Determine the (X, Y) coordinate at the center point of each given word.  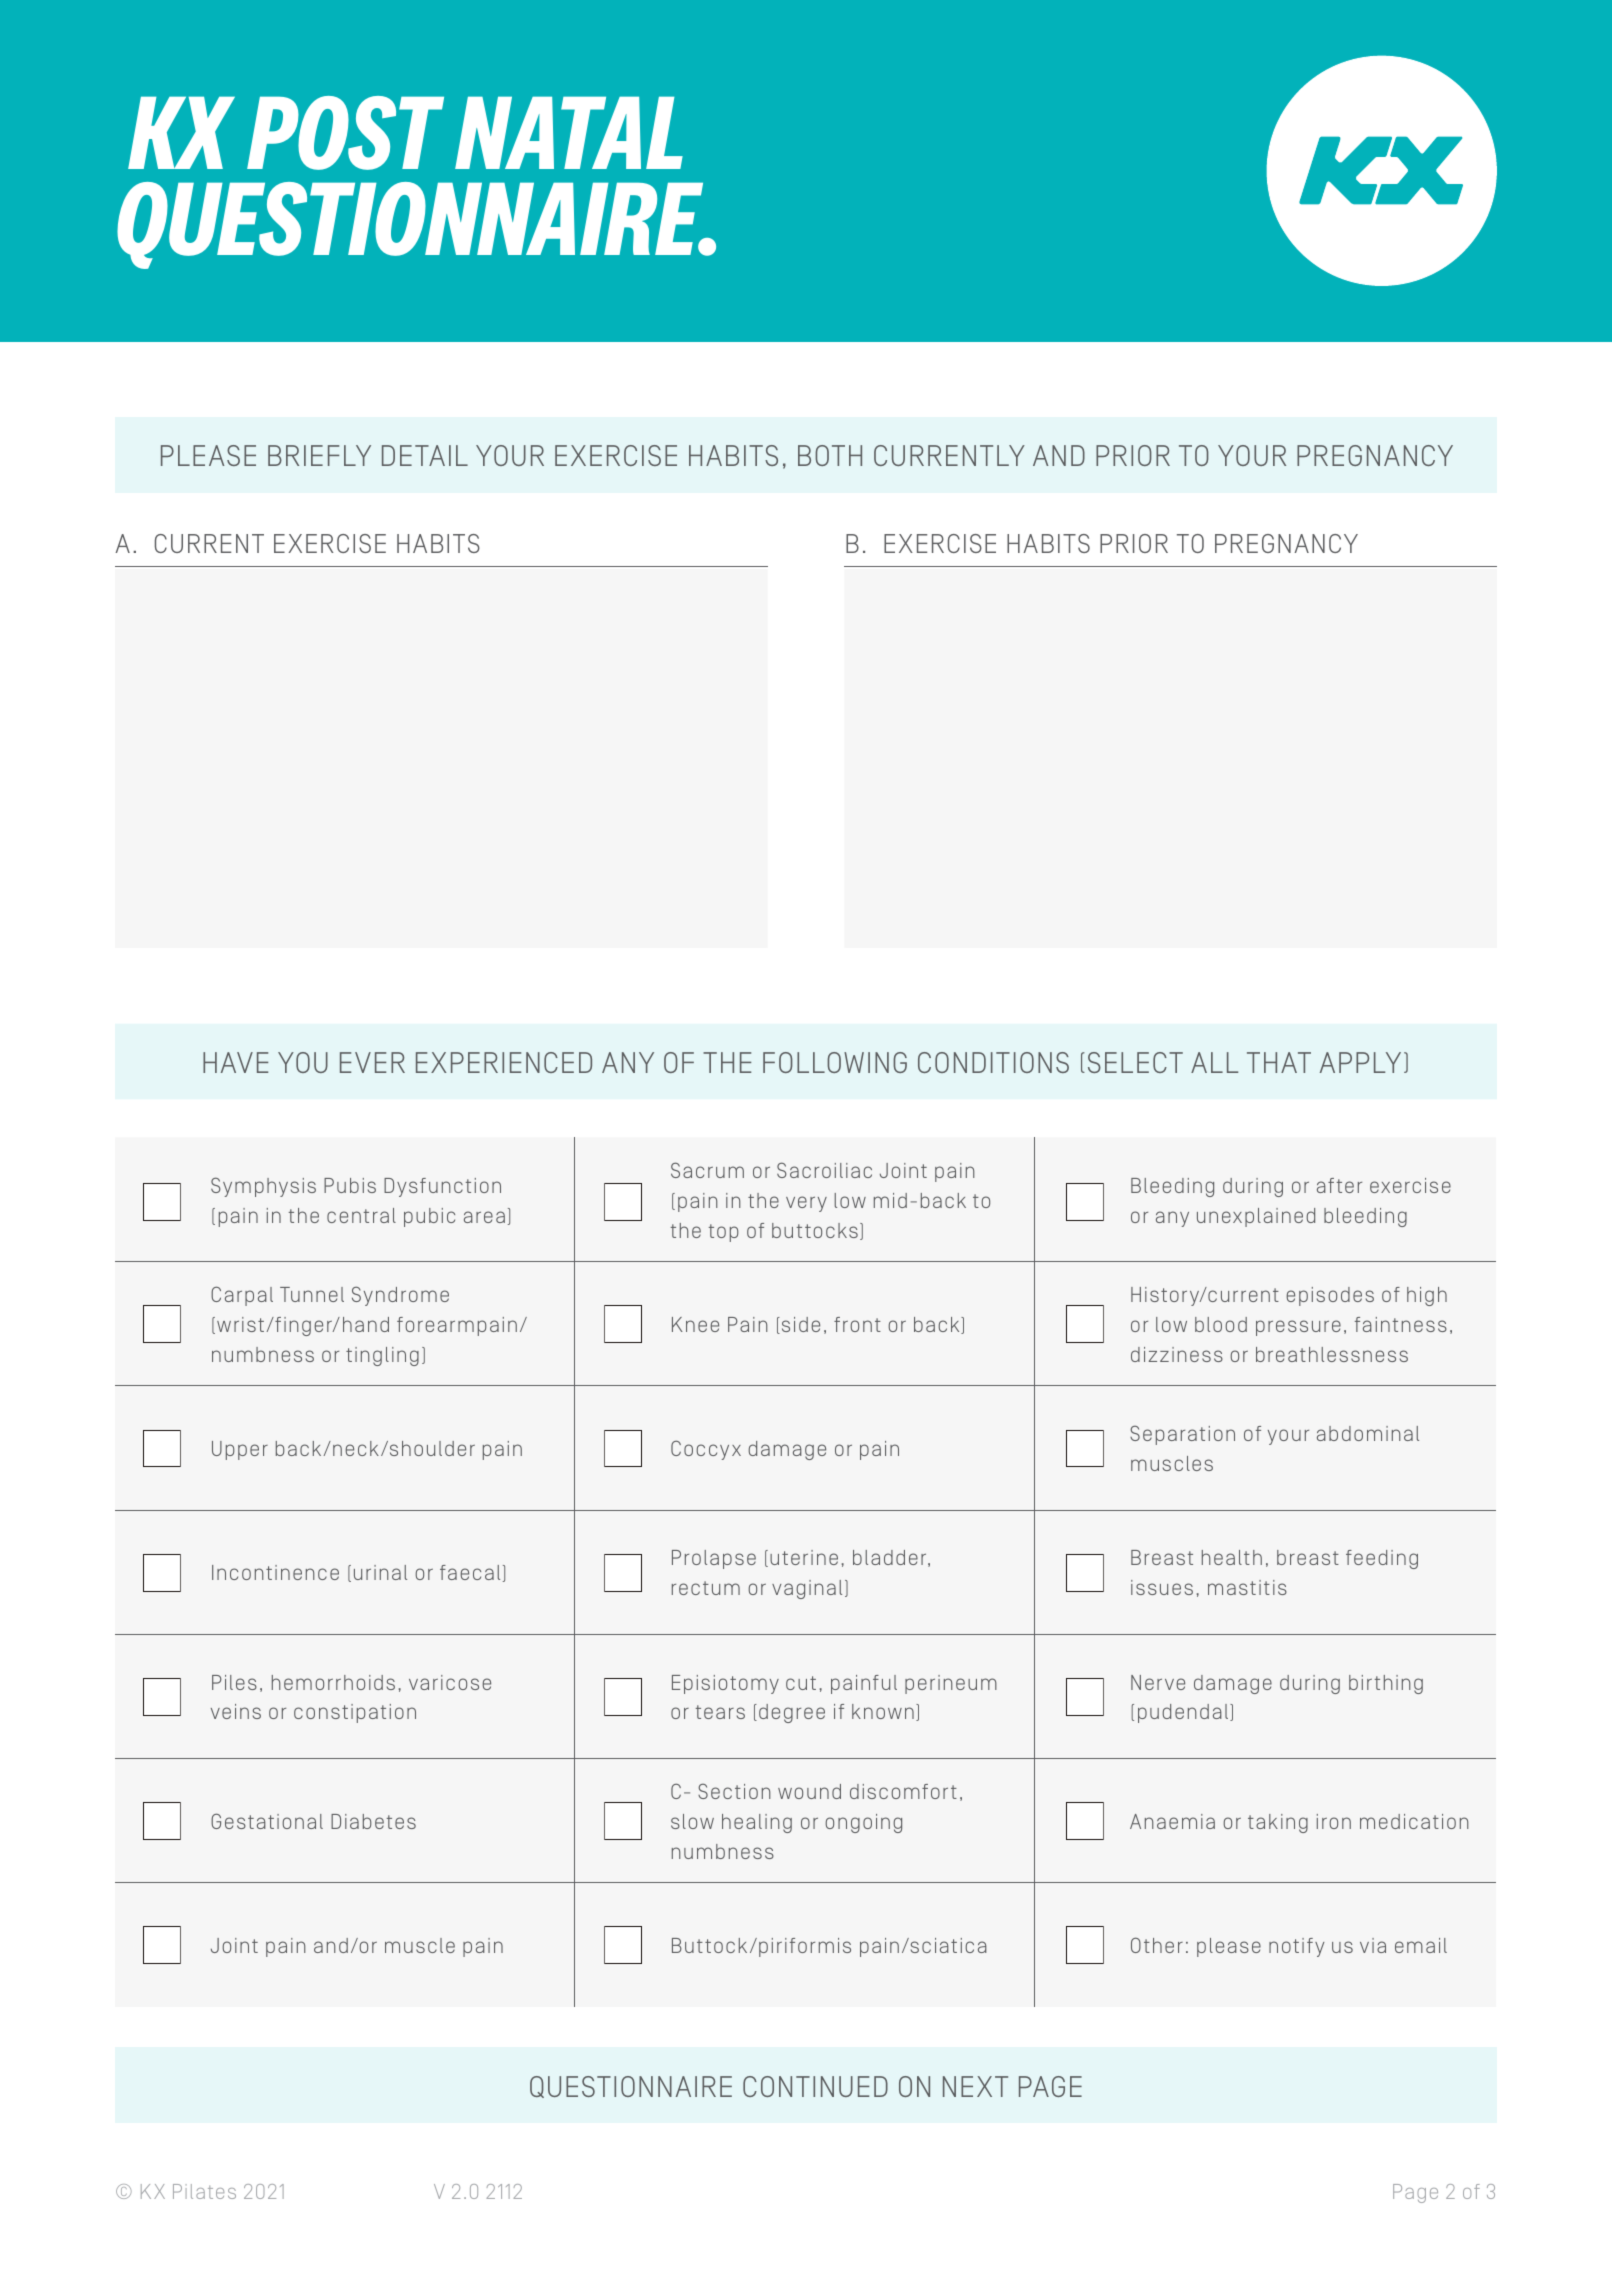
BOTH (830, 455)
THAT (1279, 1062)
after (1339, 1185)
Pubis (350, 1185)
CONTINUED (815, 2086)
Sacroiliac (824, 1170)
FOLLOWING (835, 1062)
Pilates (204, 2191)
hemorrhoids (333, 1682)
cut (801, 1683)
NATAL (569, 133)
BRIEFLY (319, 455)
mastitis (1247, 1587)
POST (345, 133)
